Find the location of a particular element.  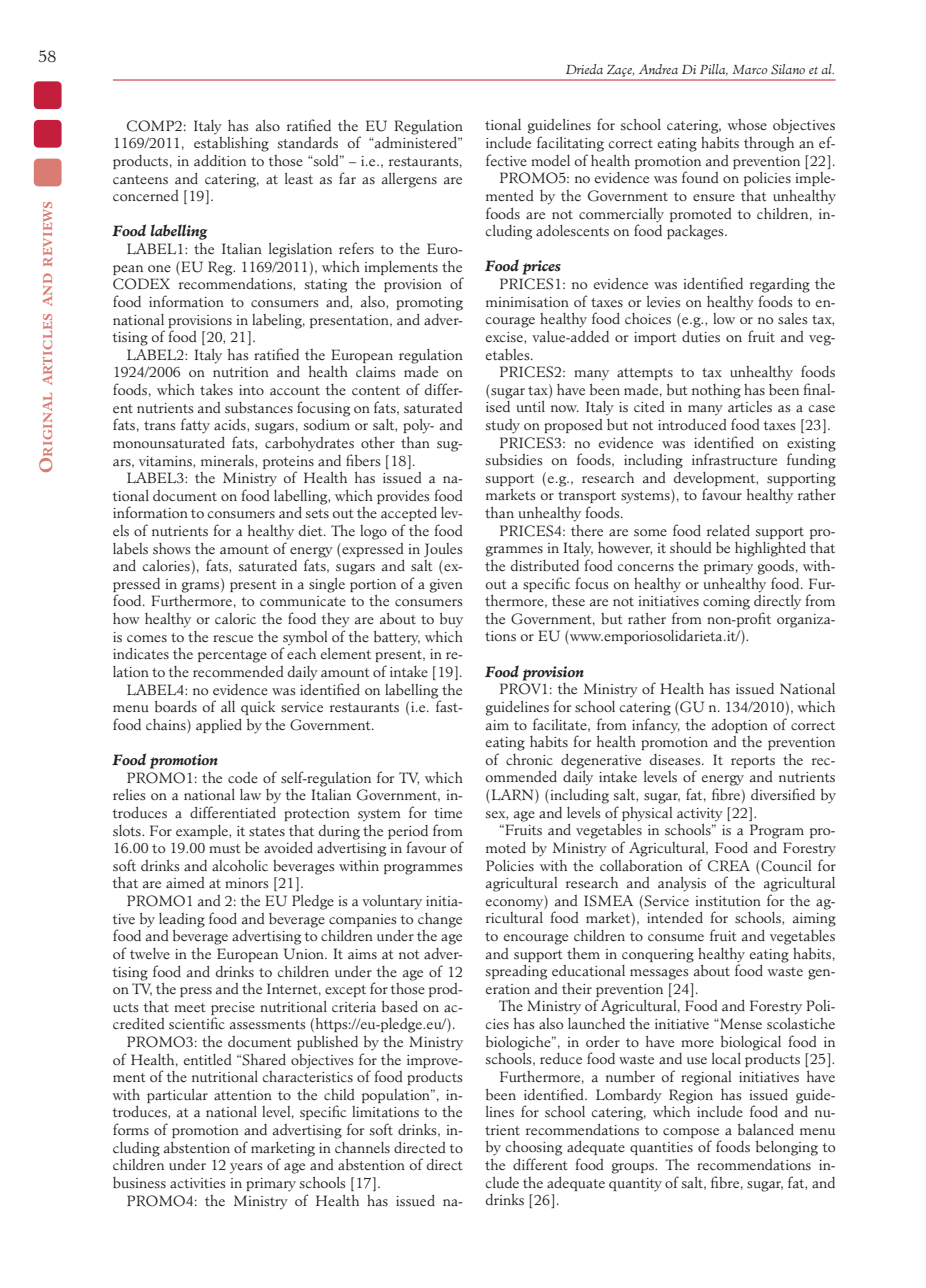

institution is located at coordinates (728, 901).
